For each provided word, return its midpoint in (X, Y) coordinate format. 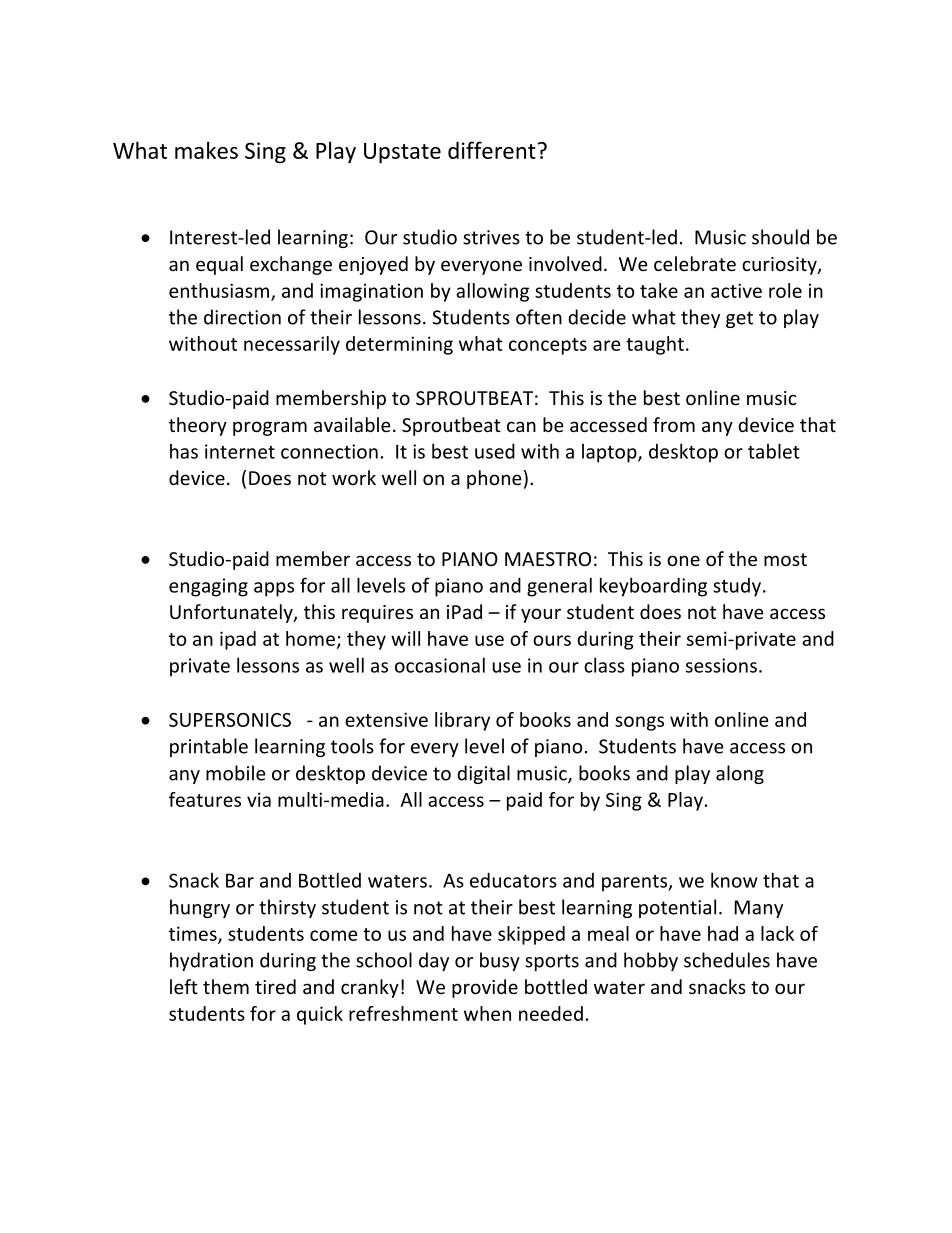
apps (274, 589)
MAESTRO (548, 559)
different (492, 150)
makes (206, 150)
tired (275, 986)
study (737, 587)
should (780, 237)
